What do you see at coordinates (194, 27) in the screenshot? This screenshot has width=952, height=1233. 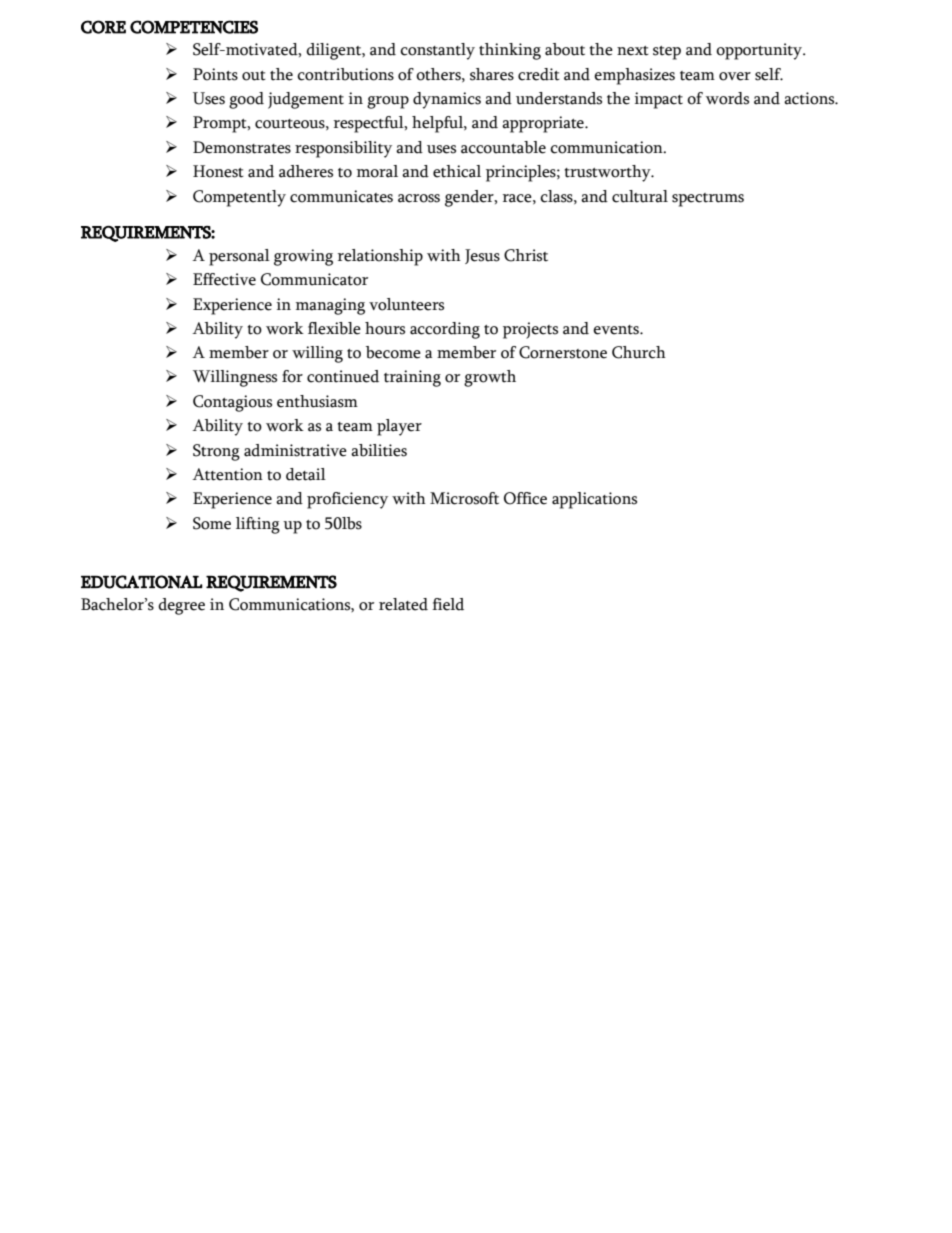 I see `COMPETENCIES` at bounding box center [194, 27].
